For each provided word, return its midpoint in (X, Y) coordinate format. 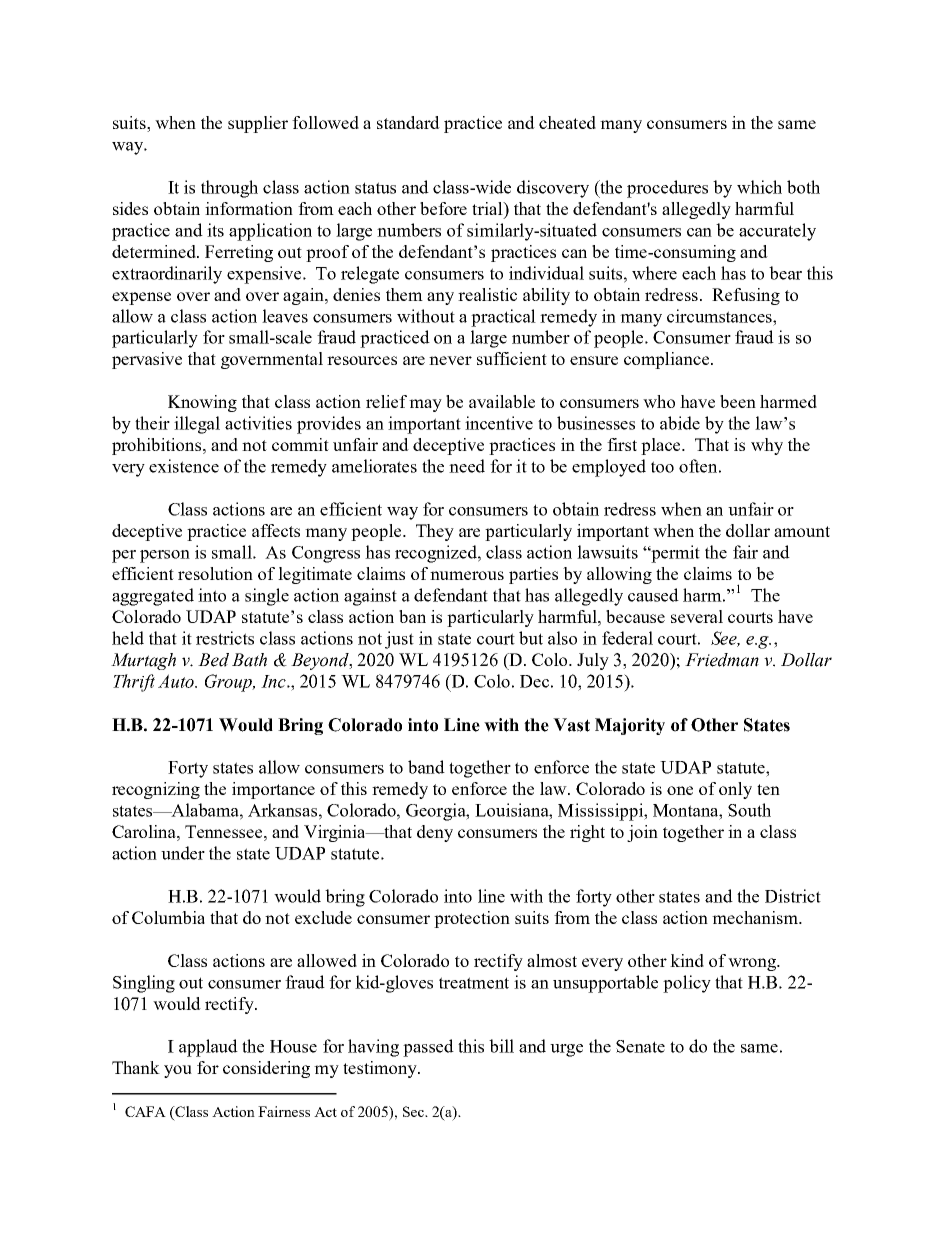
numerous (467, 575)
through (229, 189)
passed (428, 1048)
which (759, 187)
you (178, 1071)
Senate (640, 1046)
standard (408, 122)
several (697, 616)
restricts (225, 638)
